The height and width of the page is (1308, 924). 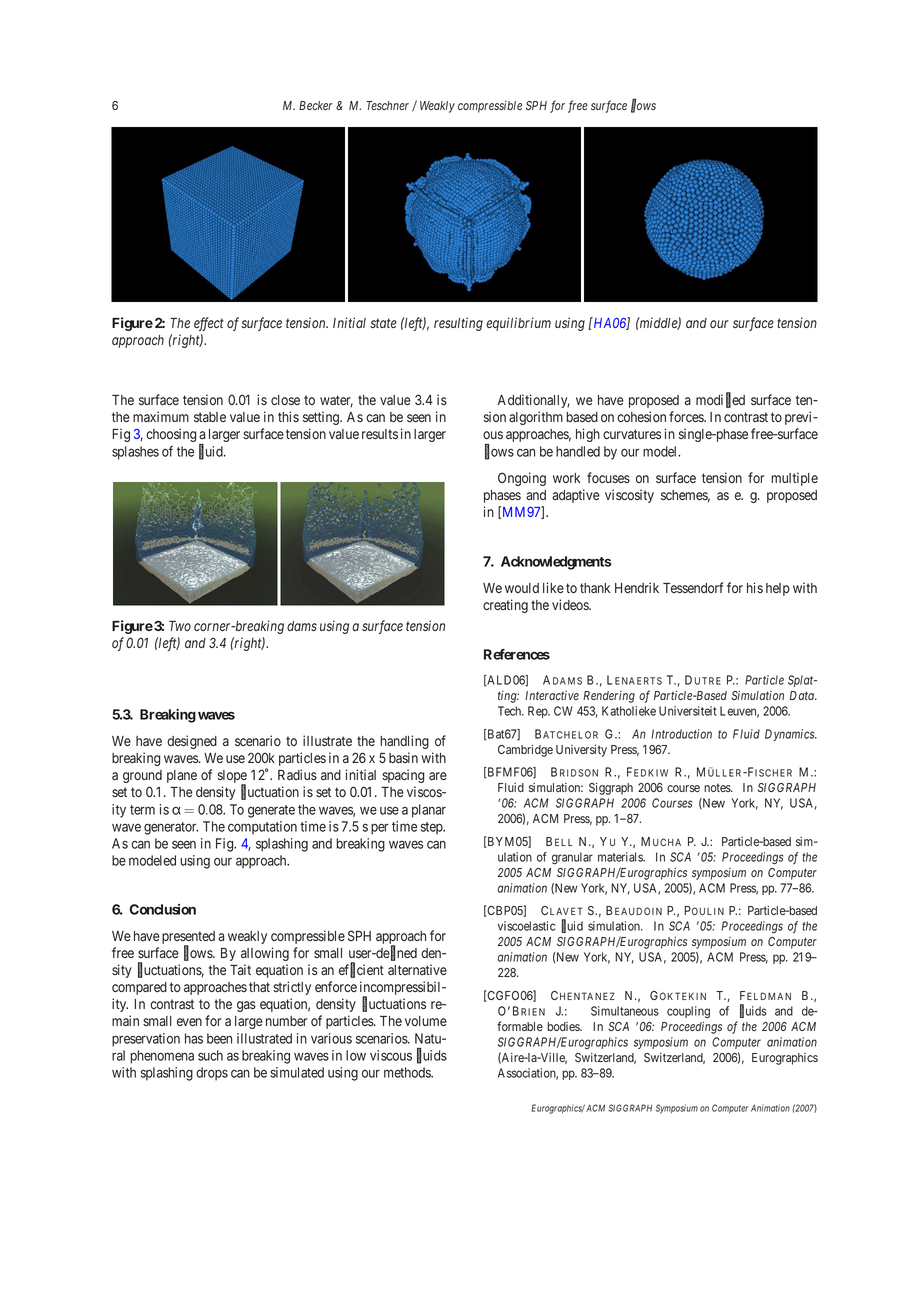 I want to click on coupling, so click(x=688, y=1012).
